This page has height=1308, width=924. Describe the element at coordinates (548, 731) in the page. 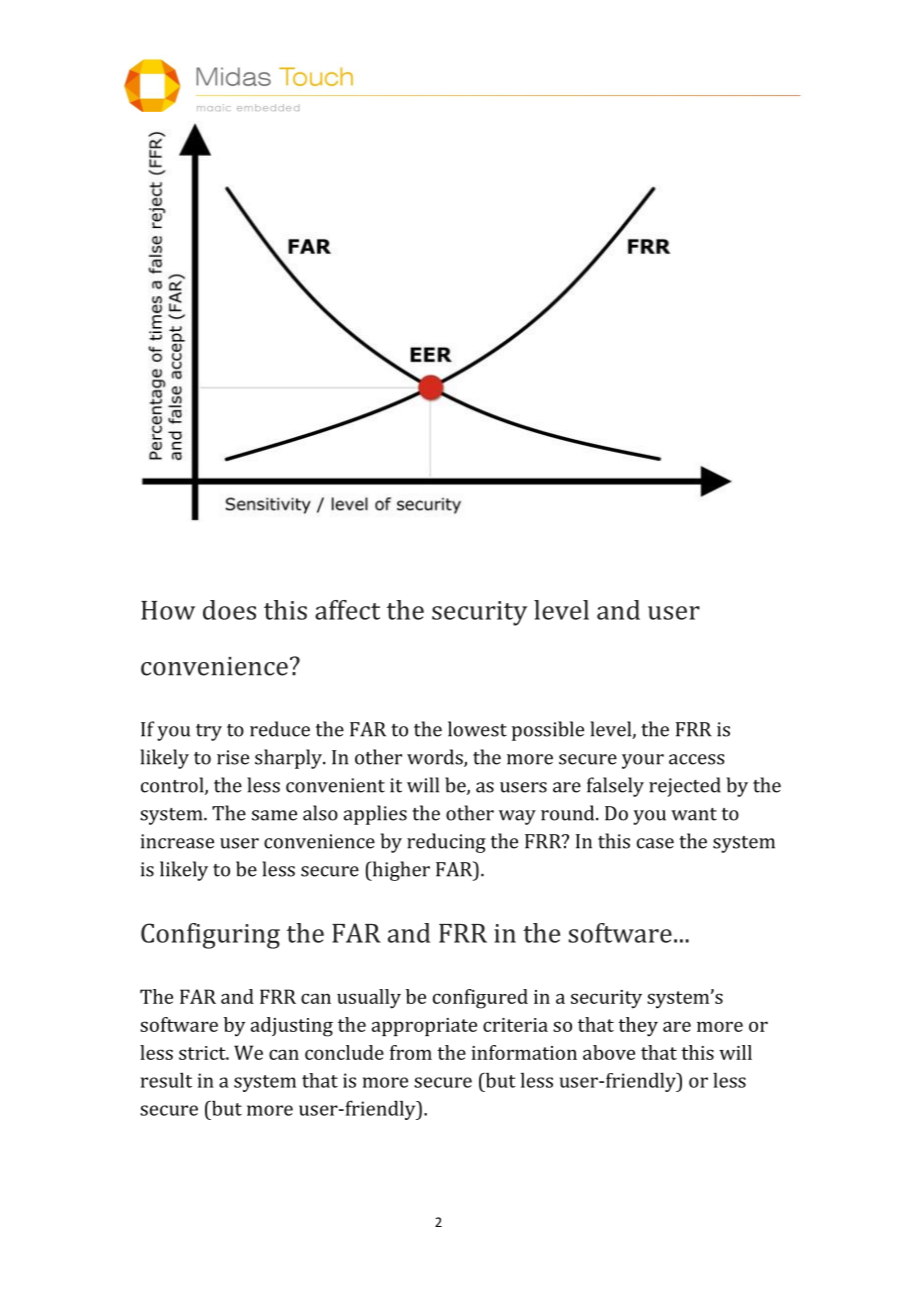

I see `possible` at that location.
